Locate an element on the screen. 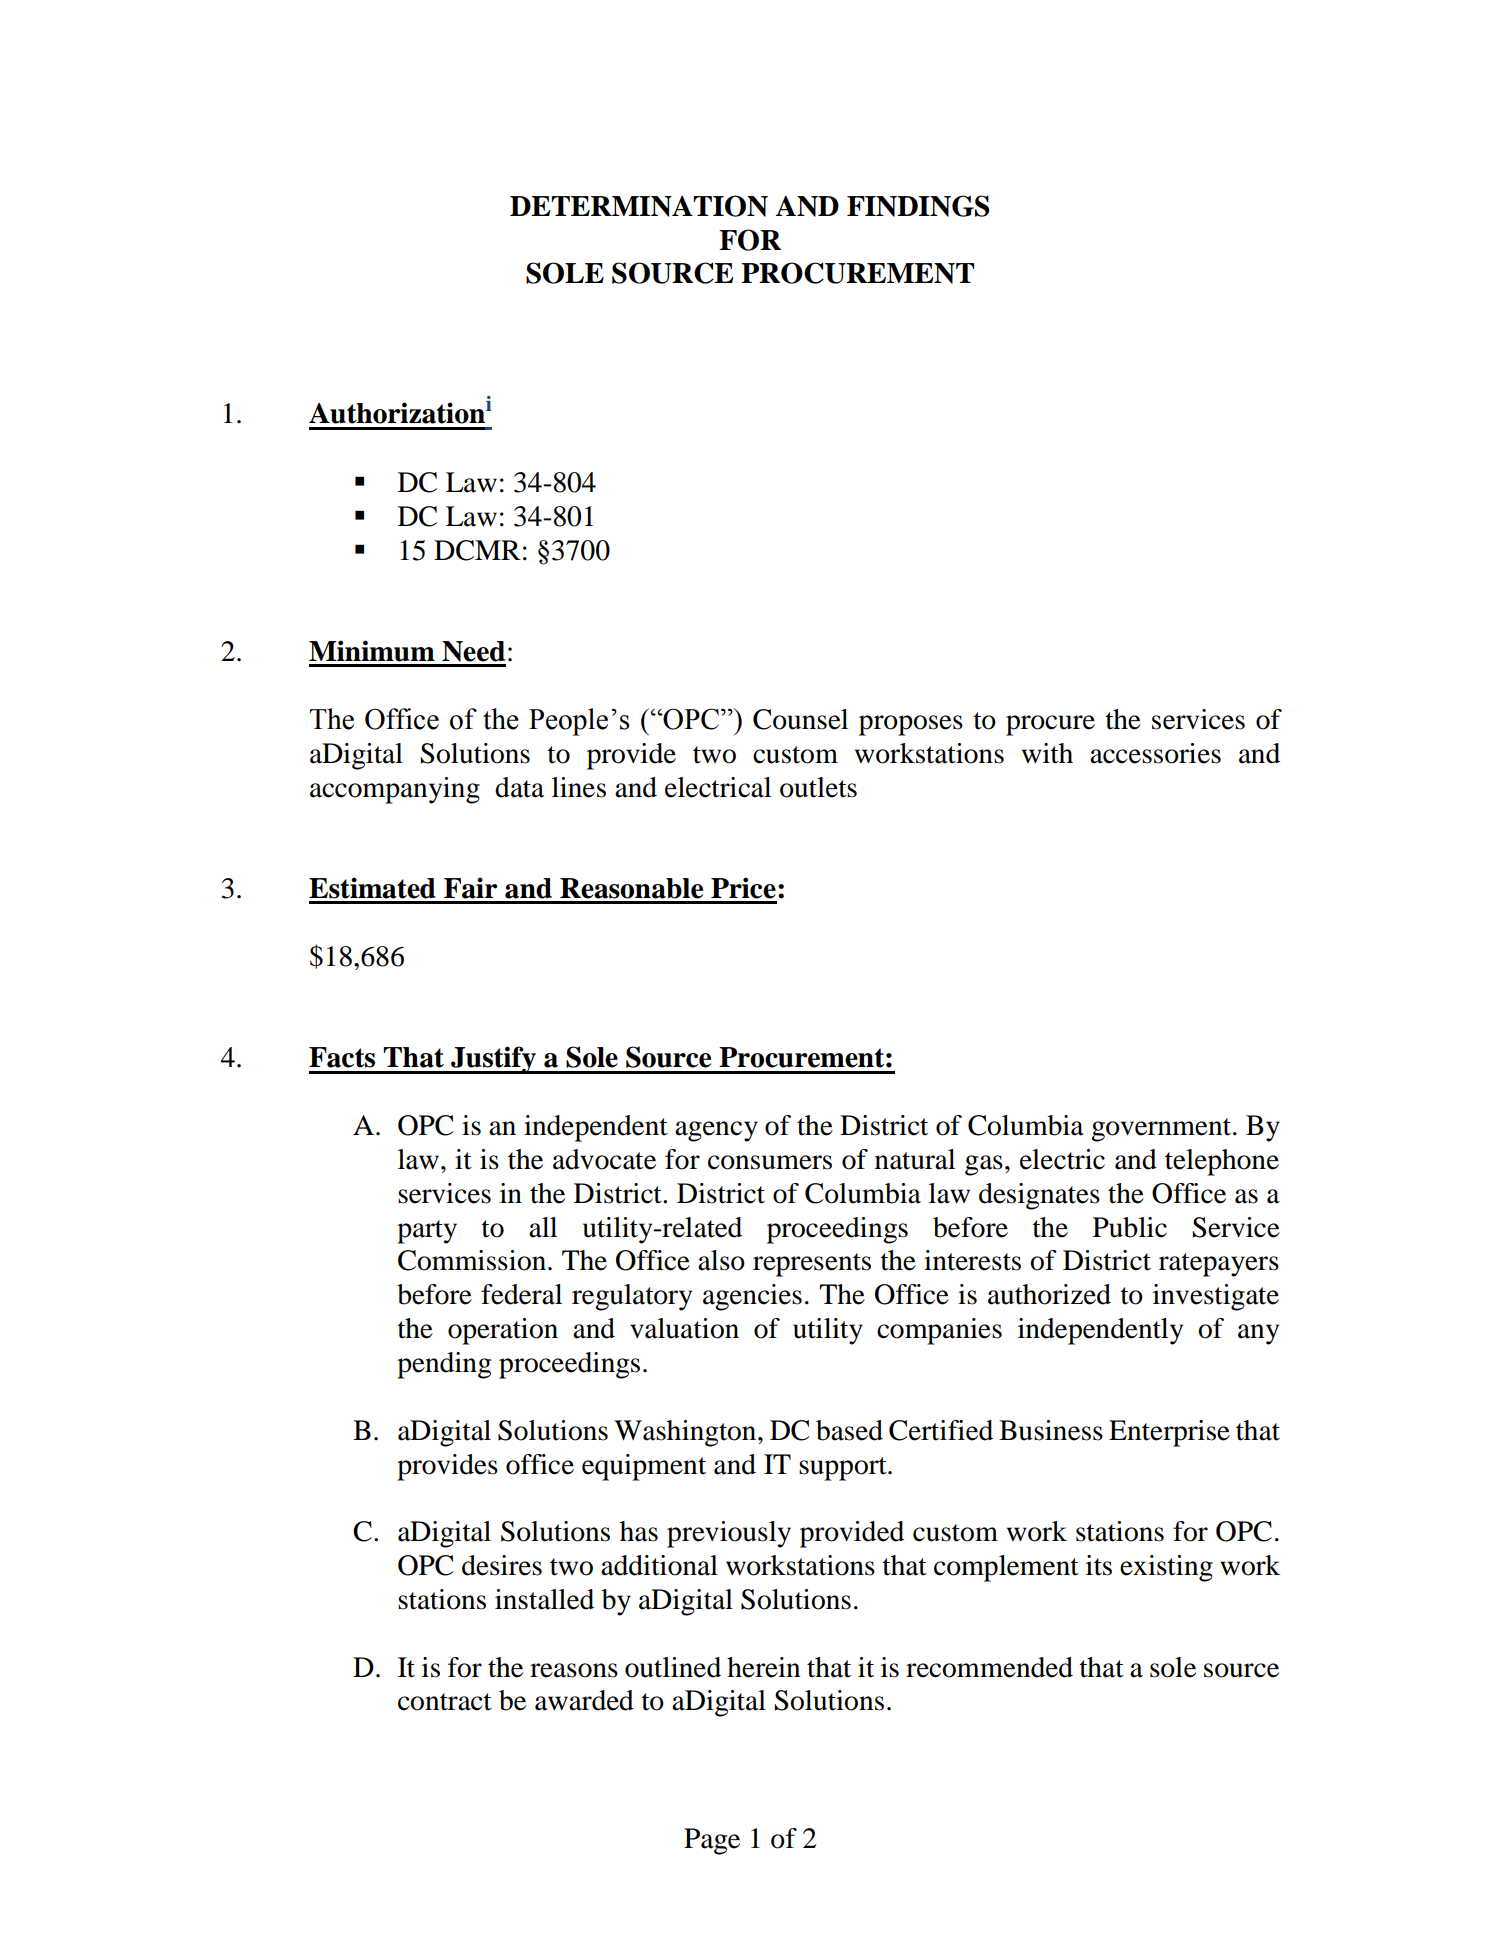 This screenshot has height=1942, width=1501. accompanying is located at coordinates (395, 790).
